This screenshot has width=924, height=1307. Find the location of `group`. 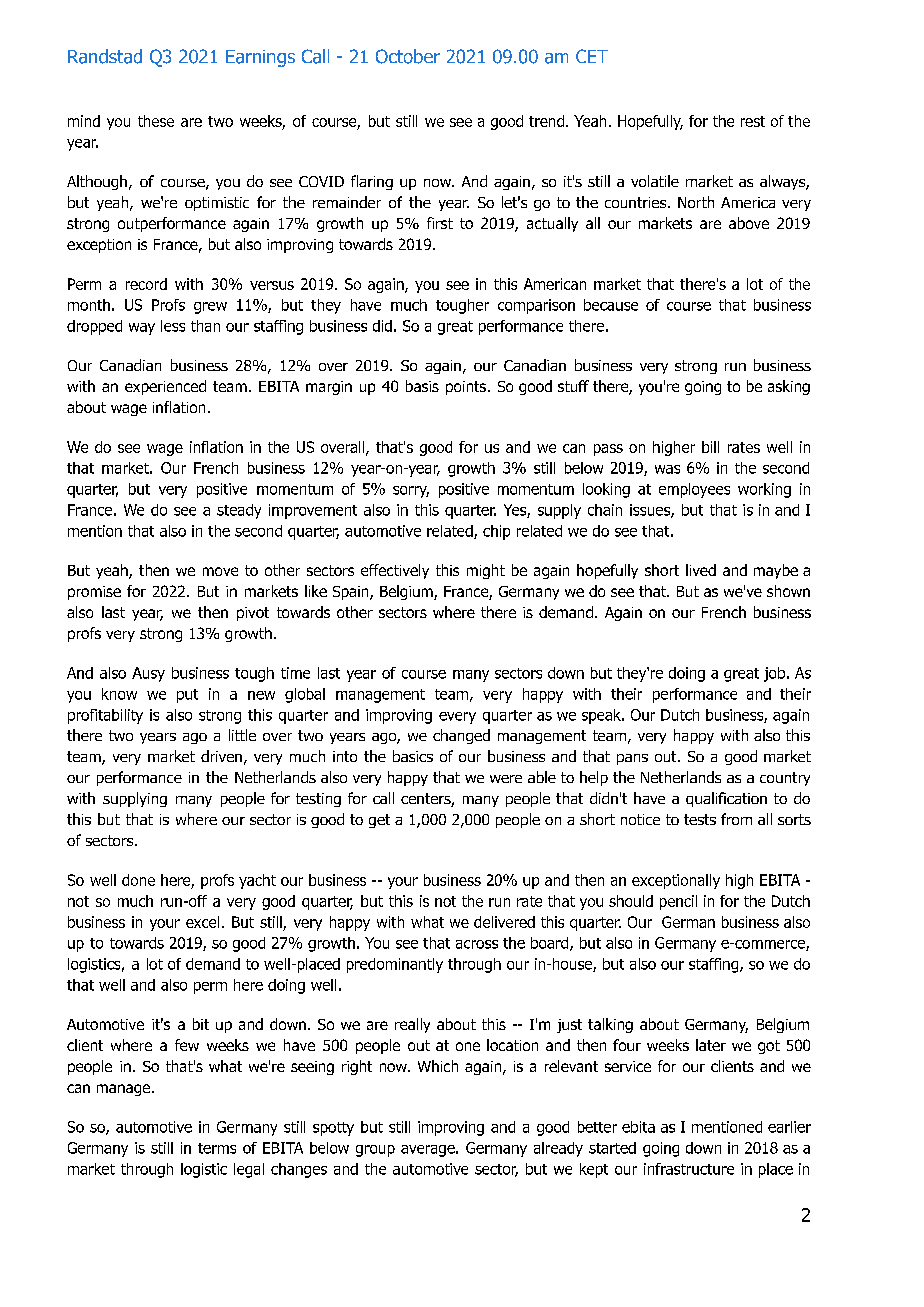

group is located at coordinates (375, 1151).
